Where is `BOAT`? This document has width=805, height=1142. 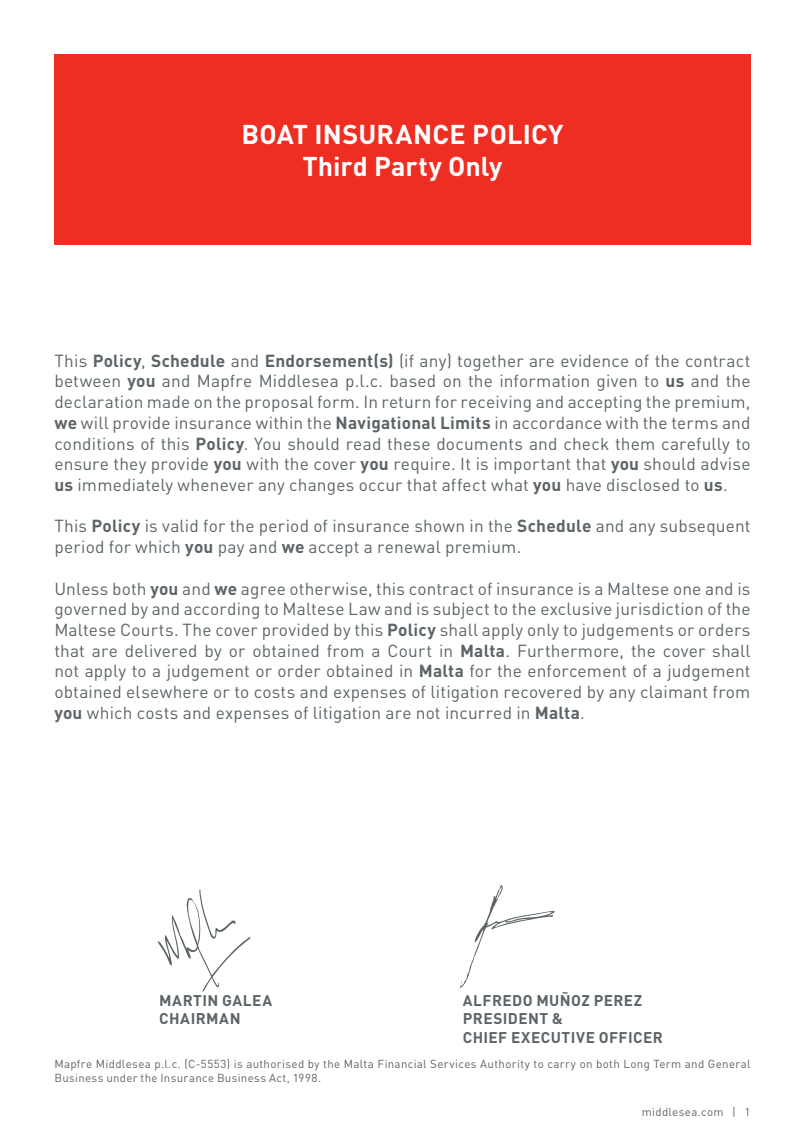 BOAT is located at coordinates (275, 134).
